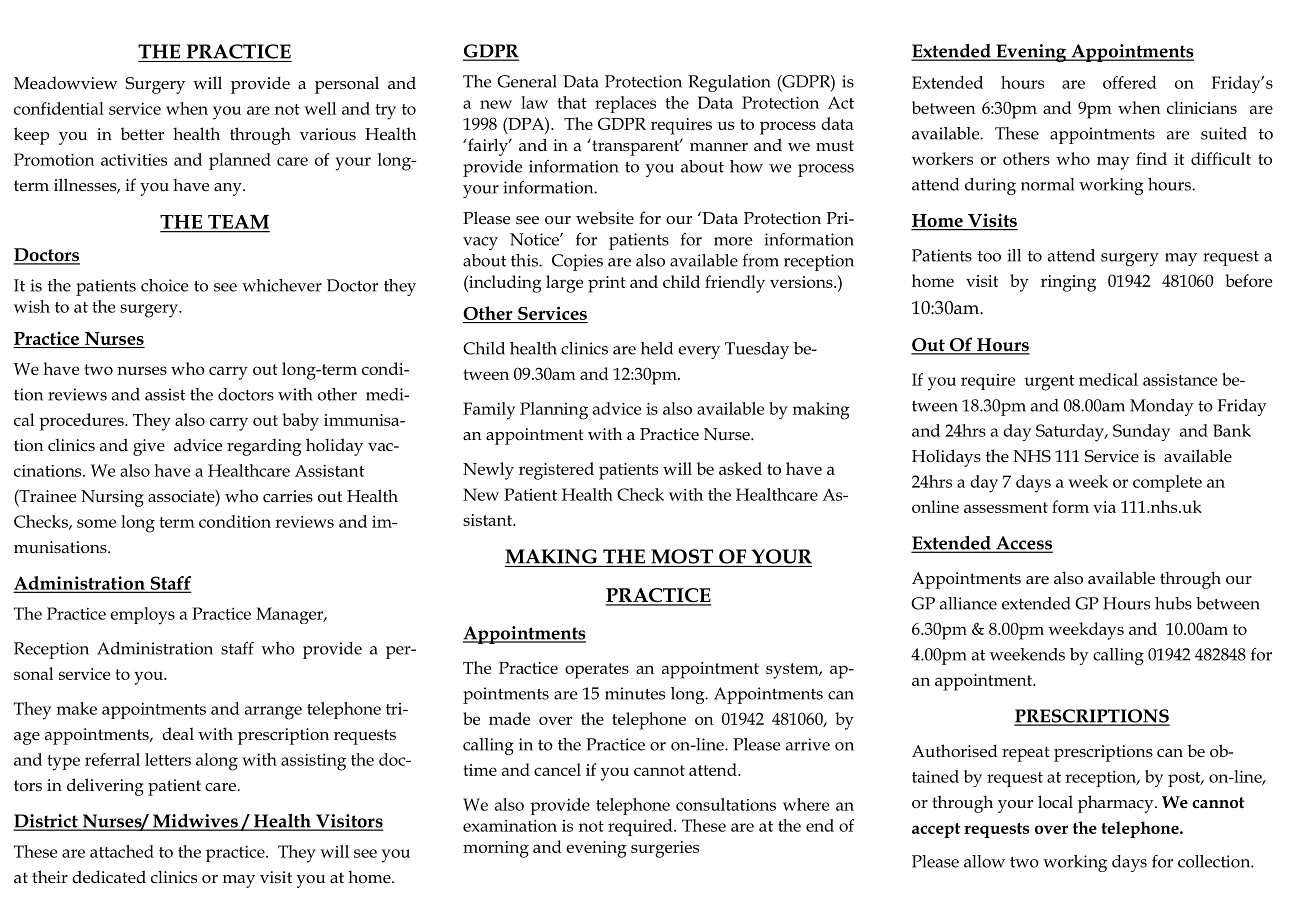 The image size is (1308, 924). Describe the element at coordinates (625, 104) in the screenshot. I see `replaces` at that location.
